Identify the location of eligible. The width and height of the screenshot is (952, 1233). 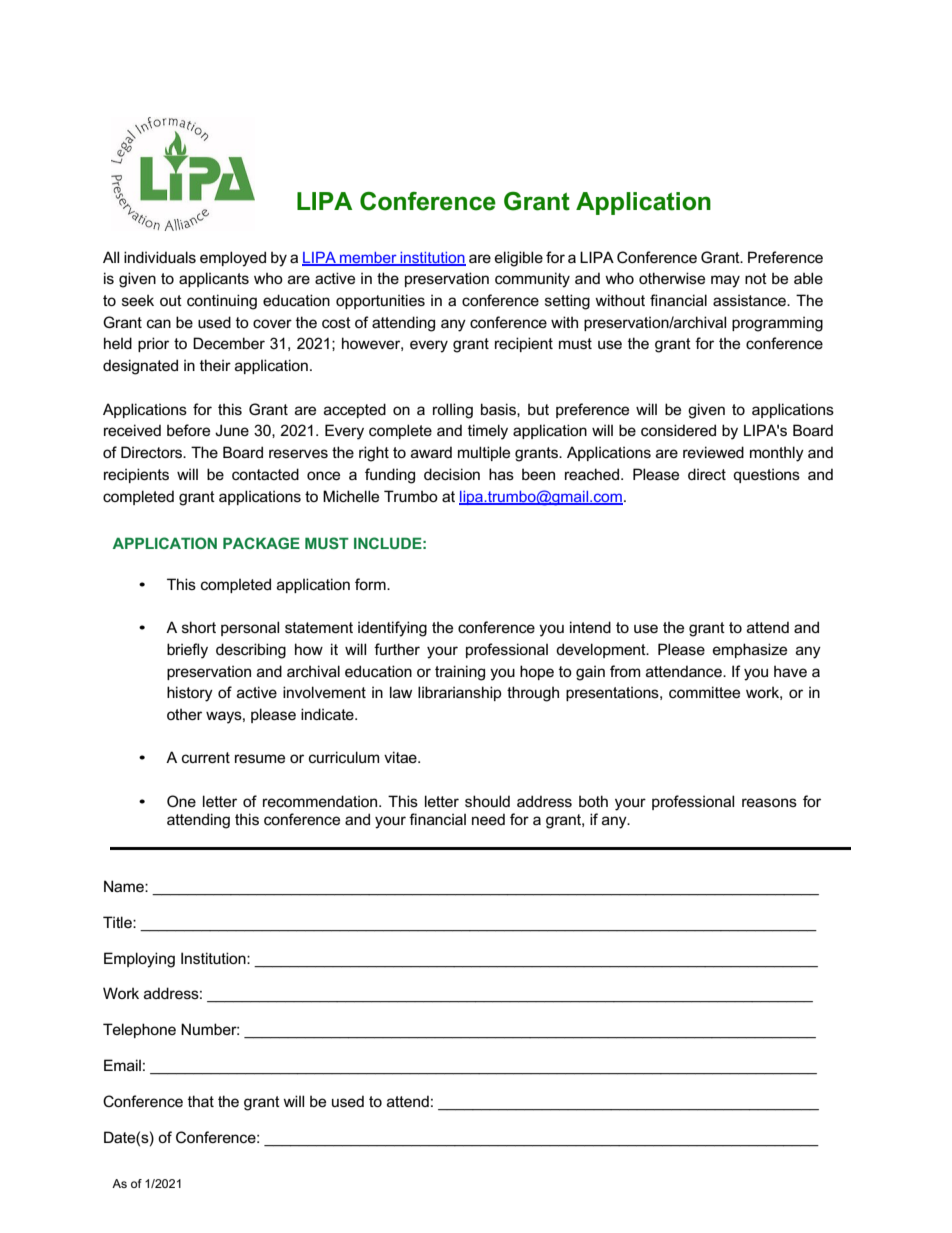
(519, 259).
